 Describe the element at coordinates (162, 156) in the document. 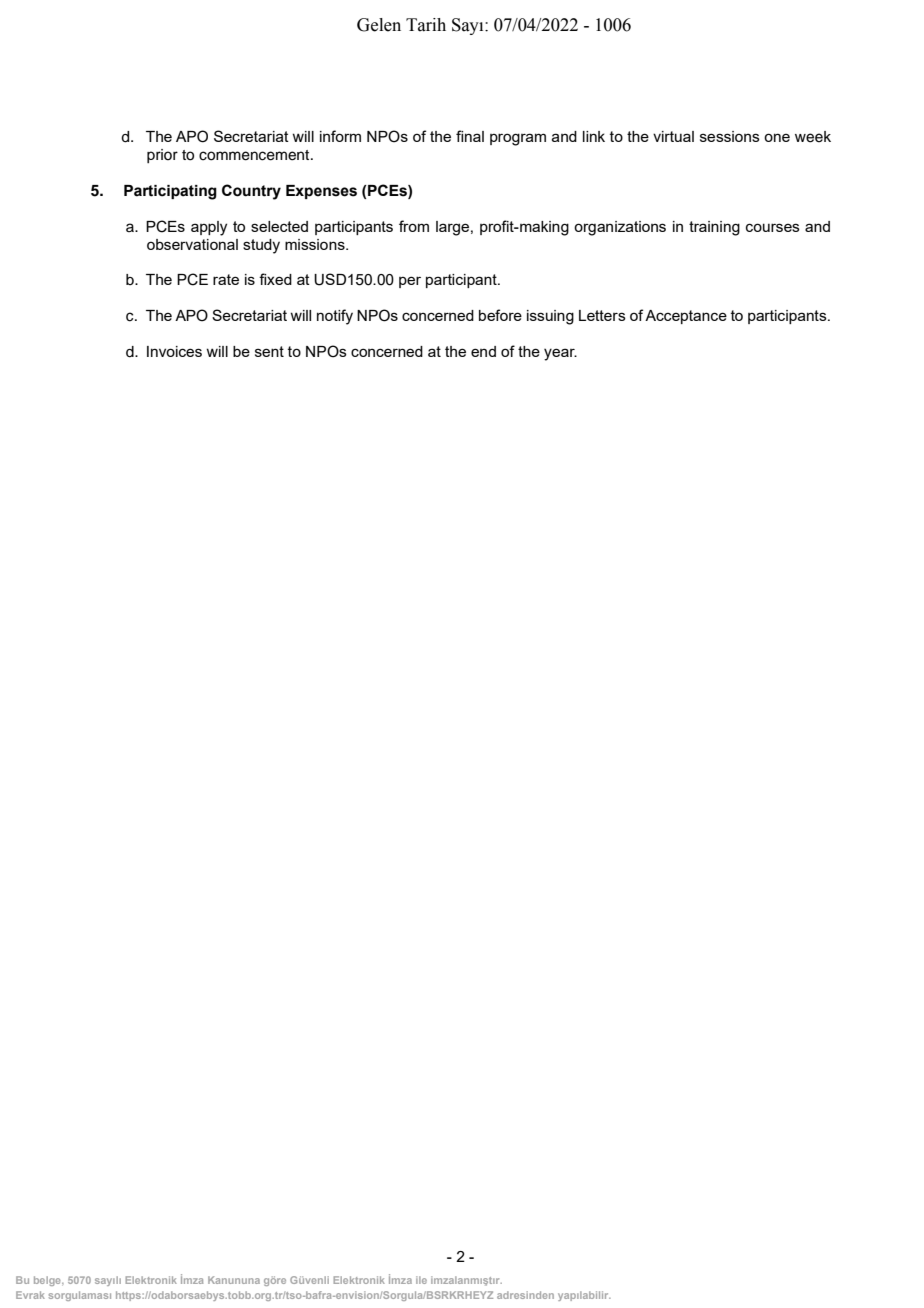

I see `prior` at that location.
